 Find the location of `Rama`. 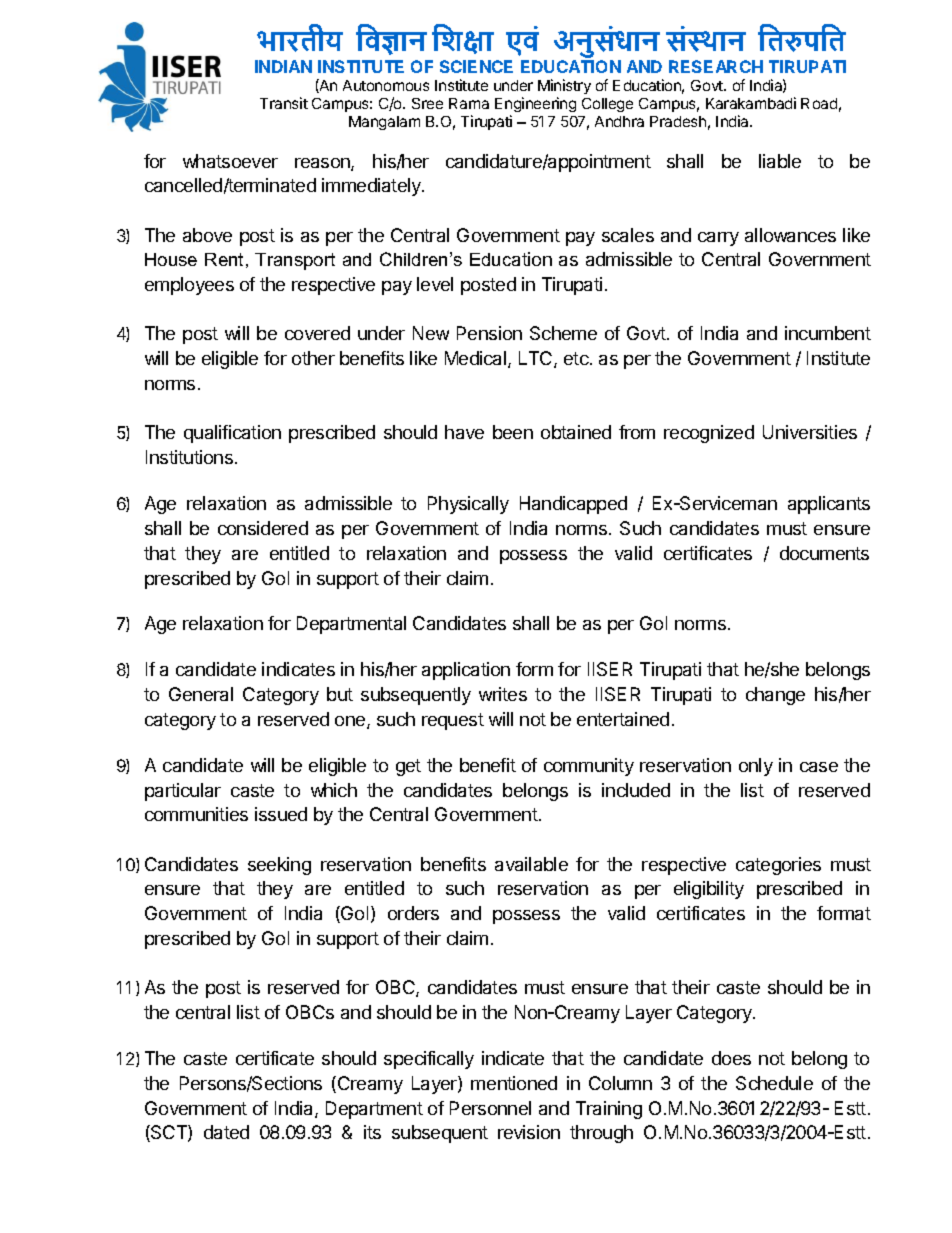

Rama is located at coordinates (469, 103).
